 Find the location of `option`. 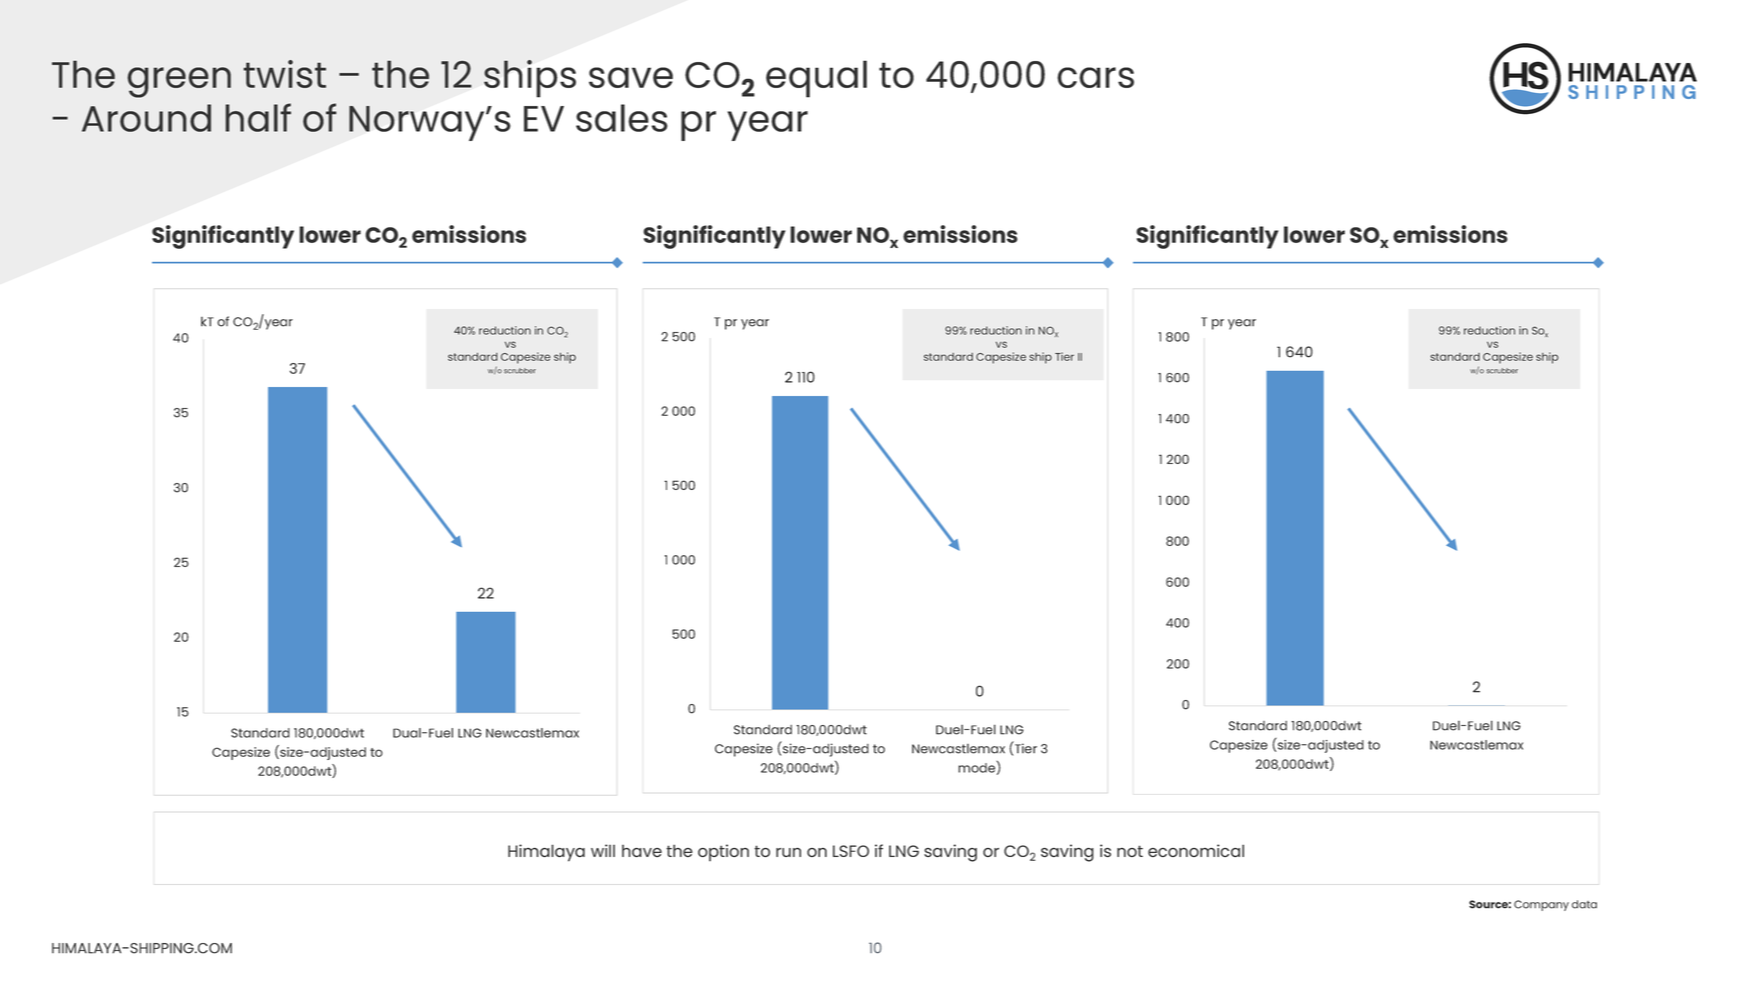

option is located at coordinates (723, 852).
